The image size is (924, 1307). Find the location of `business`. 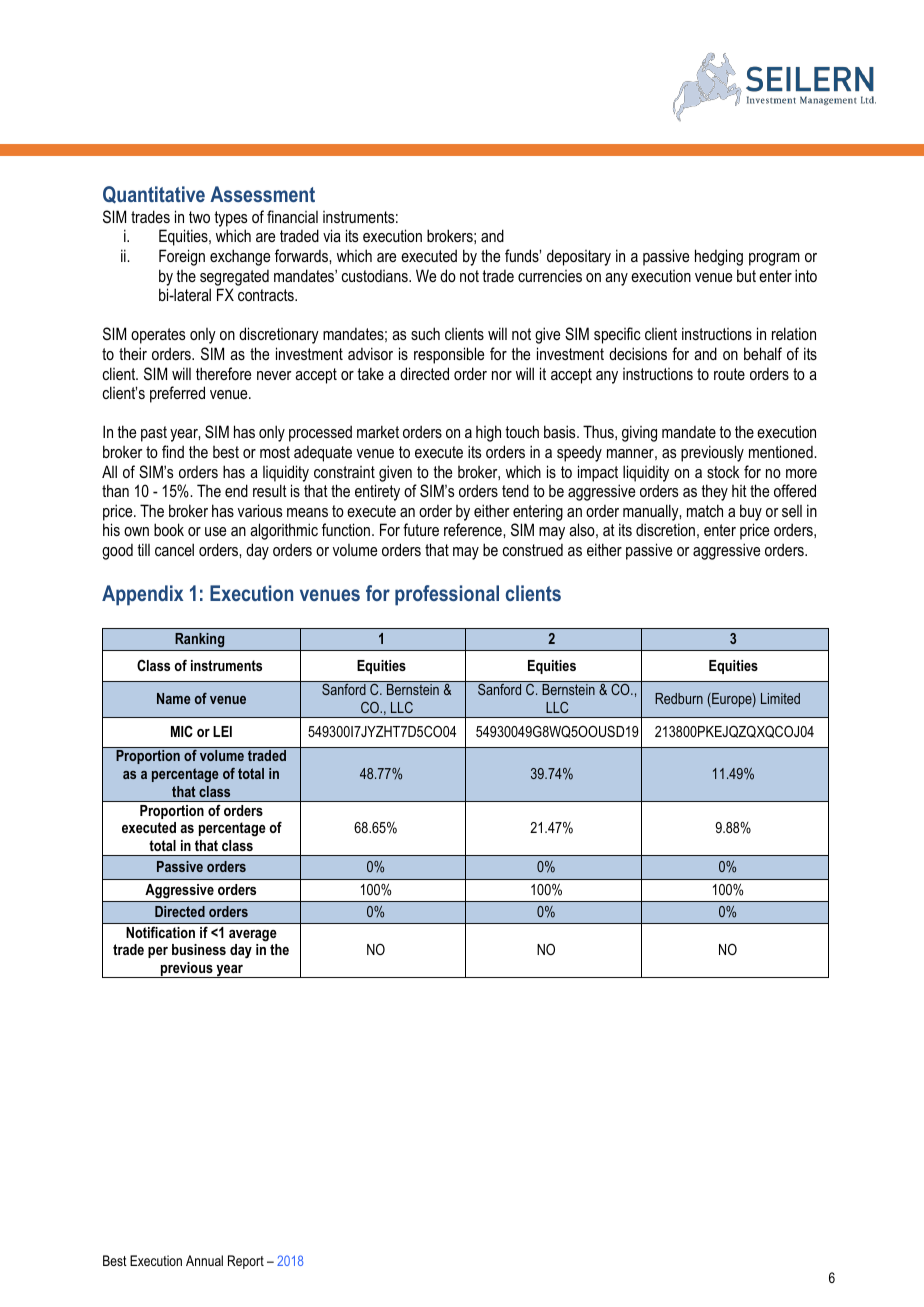

business is located at coordinates (199, 949).
